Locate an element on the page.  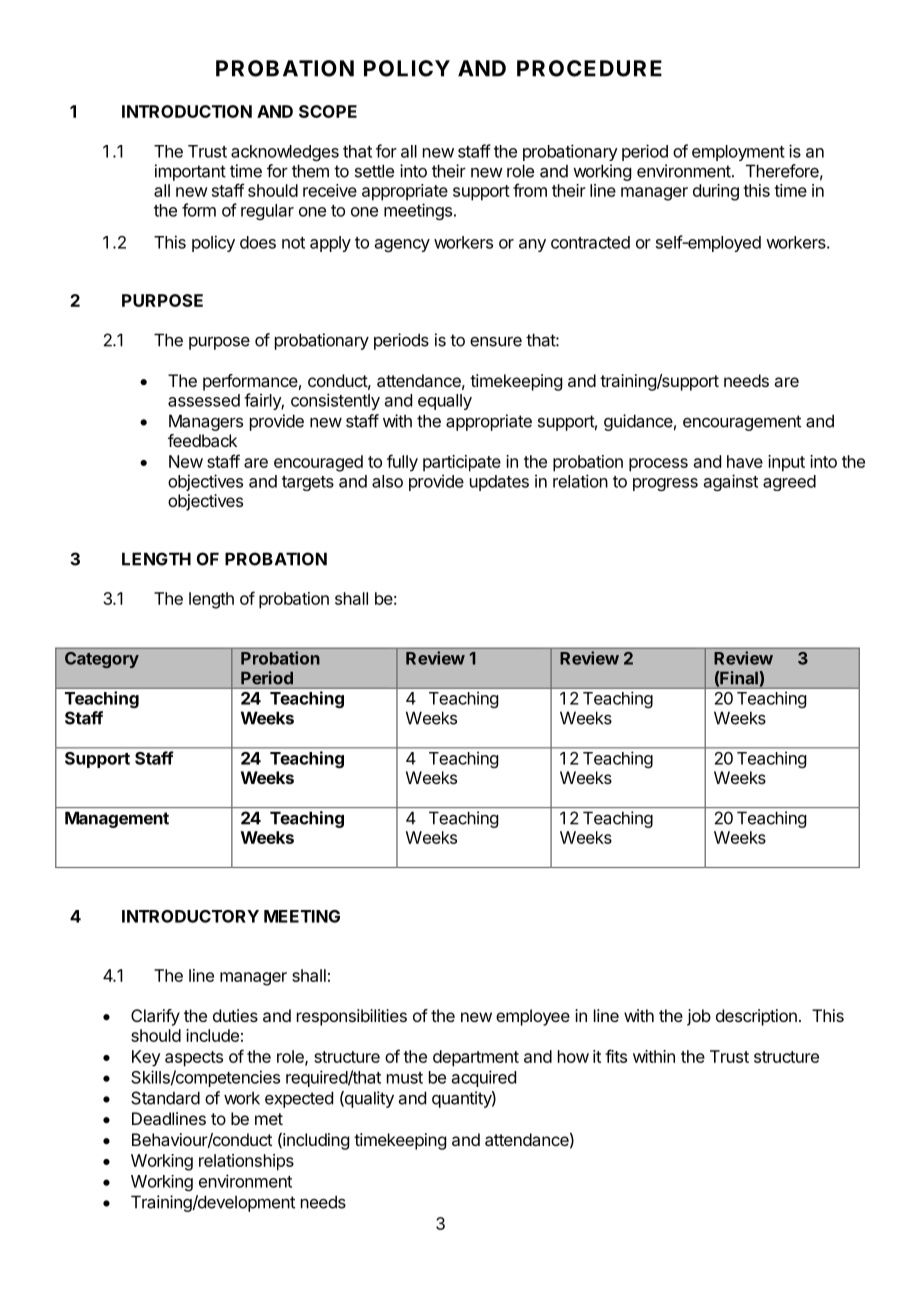
employee is located at coordinates (533, 1017).
